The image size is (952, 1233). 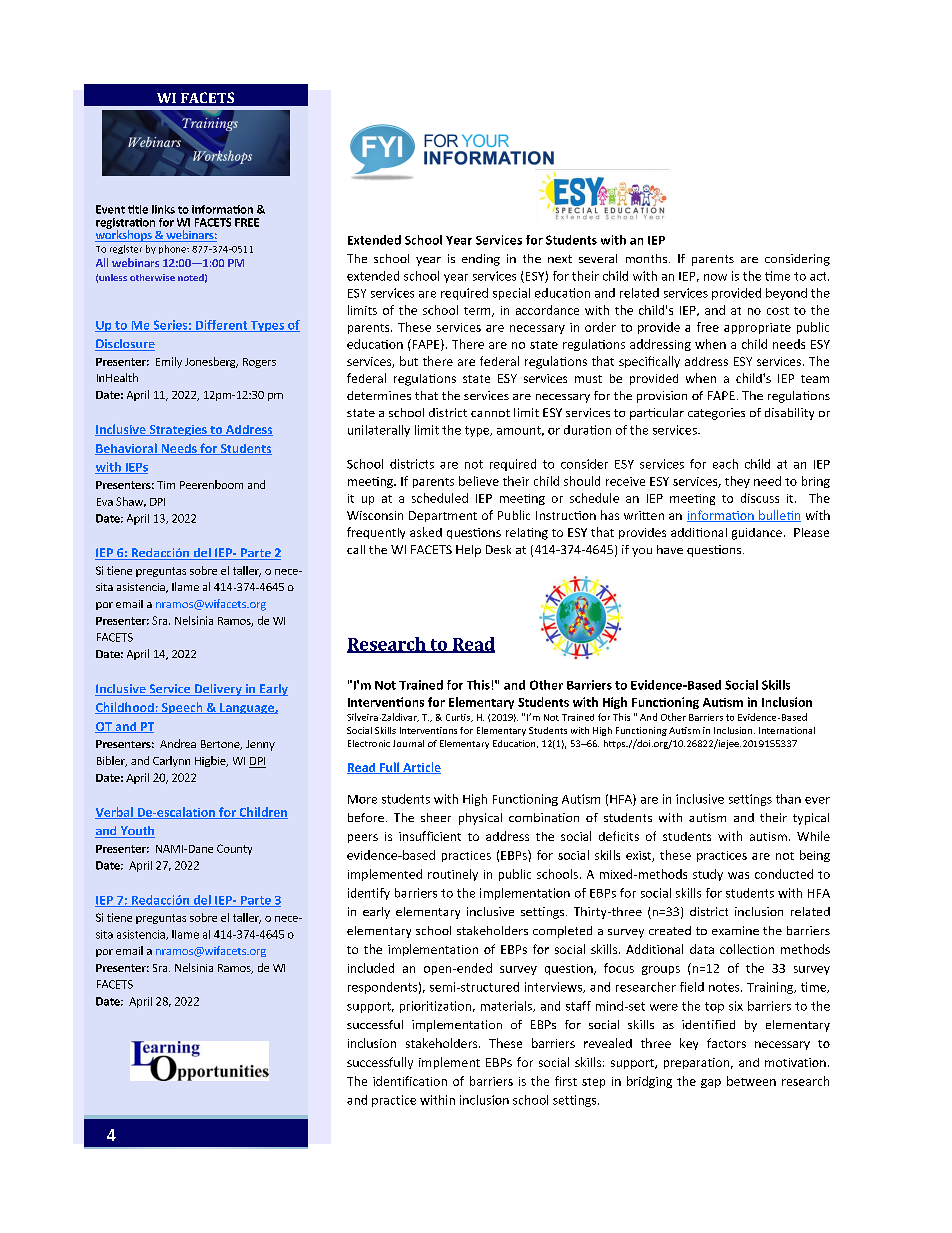 What do you see at coordinates (173, 249) in the image?
I see `phone` at bounding box center [173, 249].
